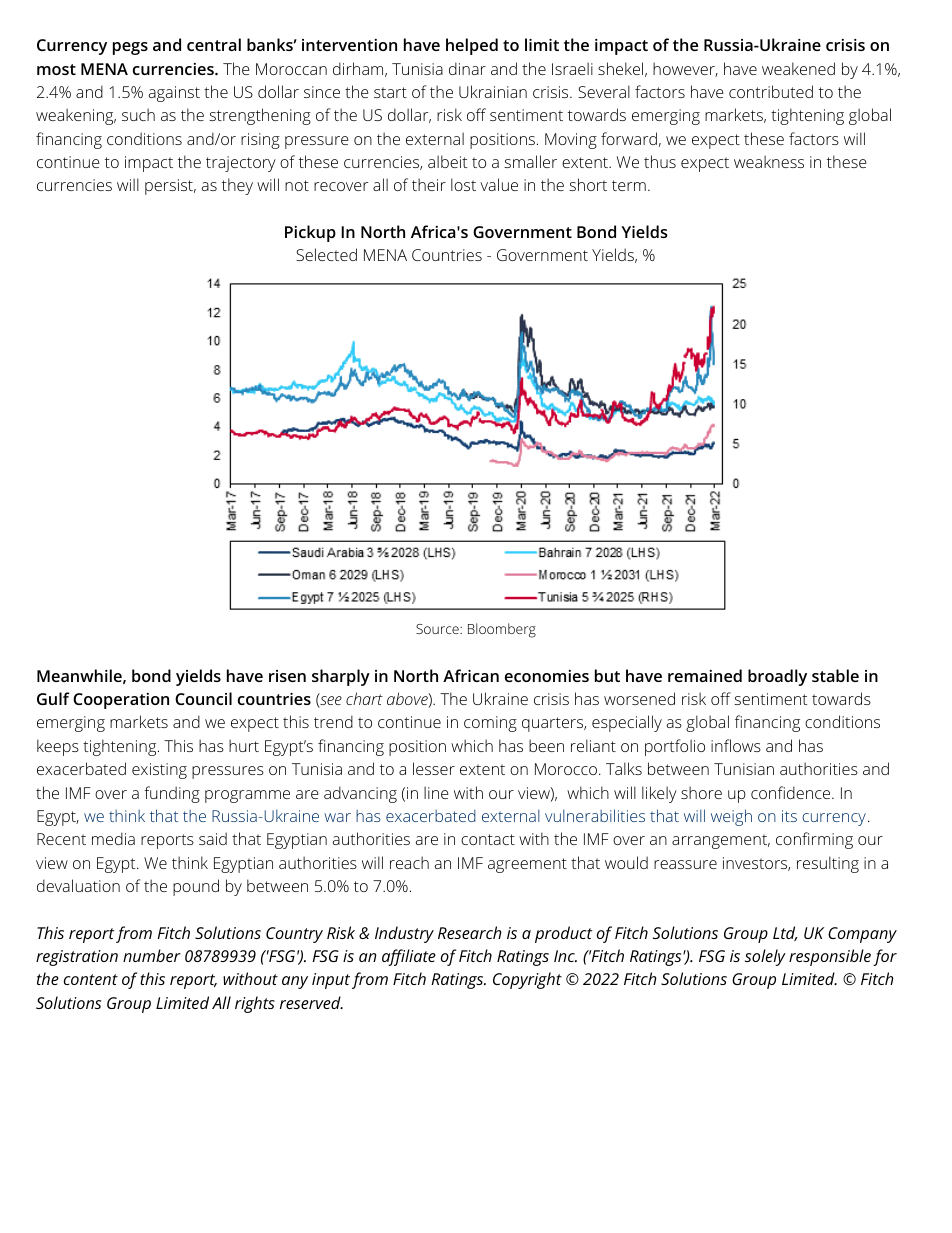 The image size is (952, 1233). I want to click on Bloomberg, so click(502, 630).
